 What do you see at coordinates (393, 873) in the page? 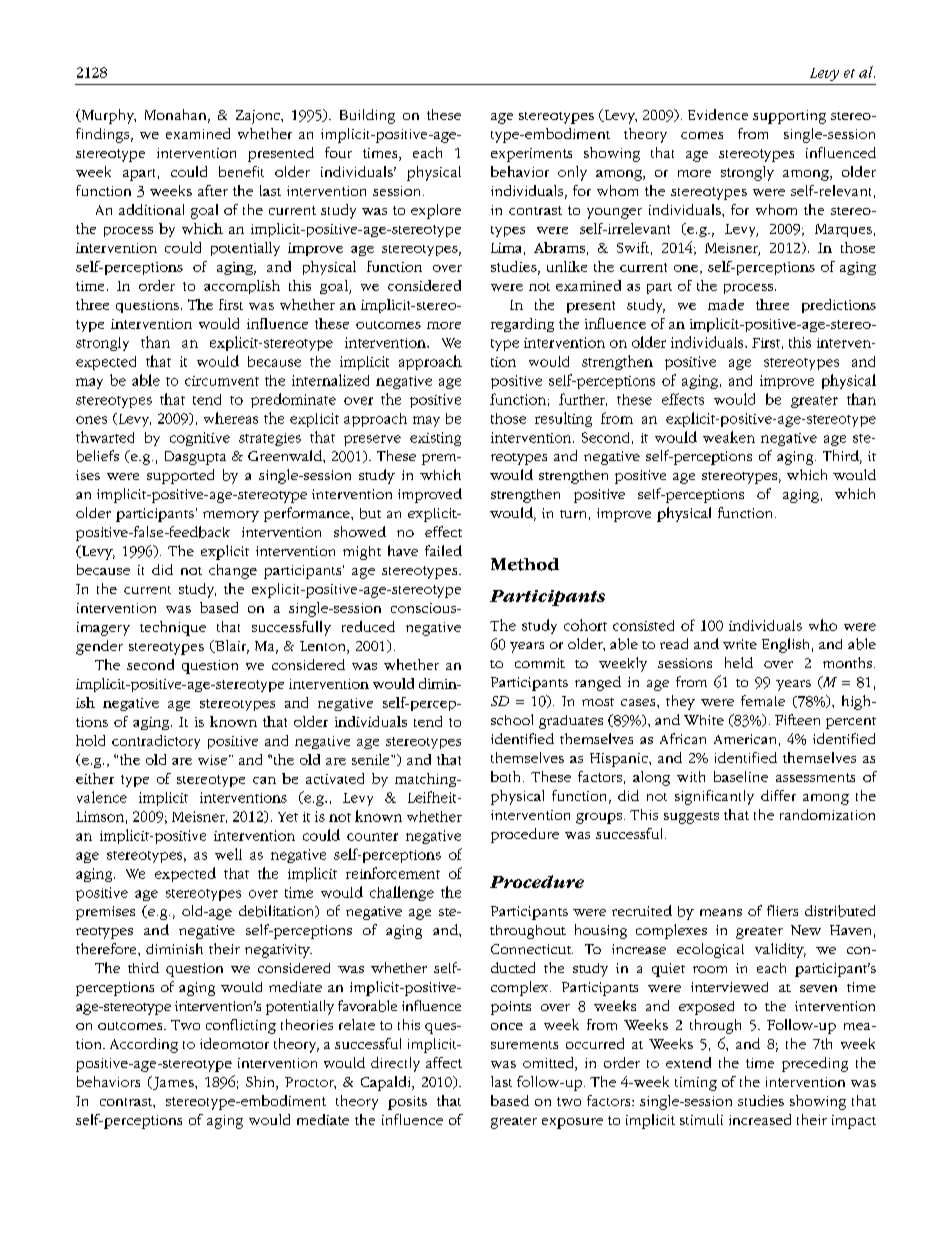
I see `reinforcement` at bounding box center [393, 873].
